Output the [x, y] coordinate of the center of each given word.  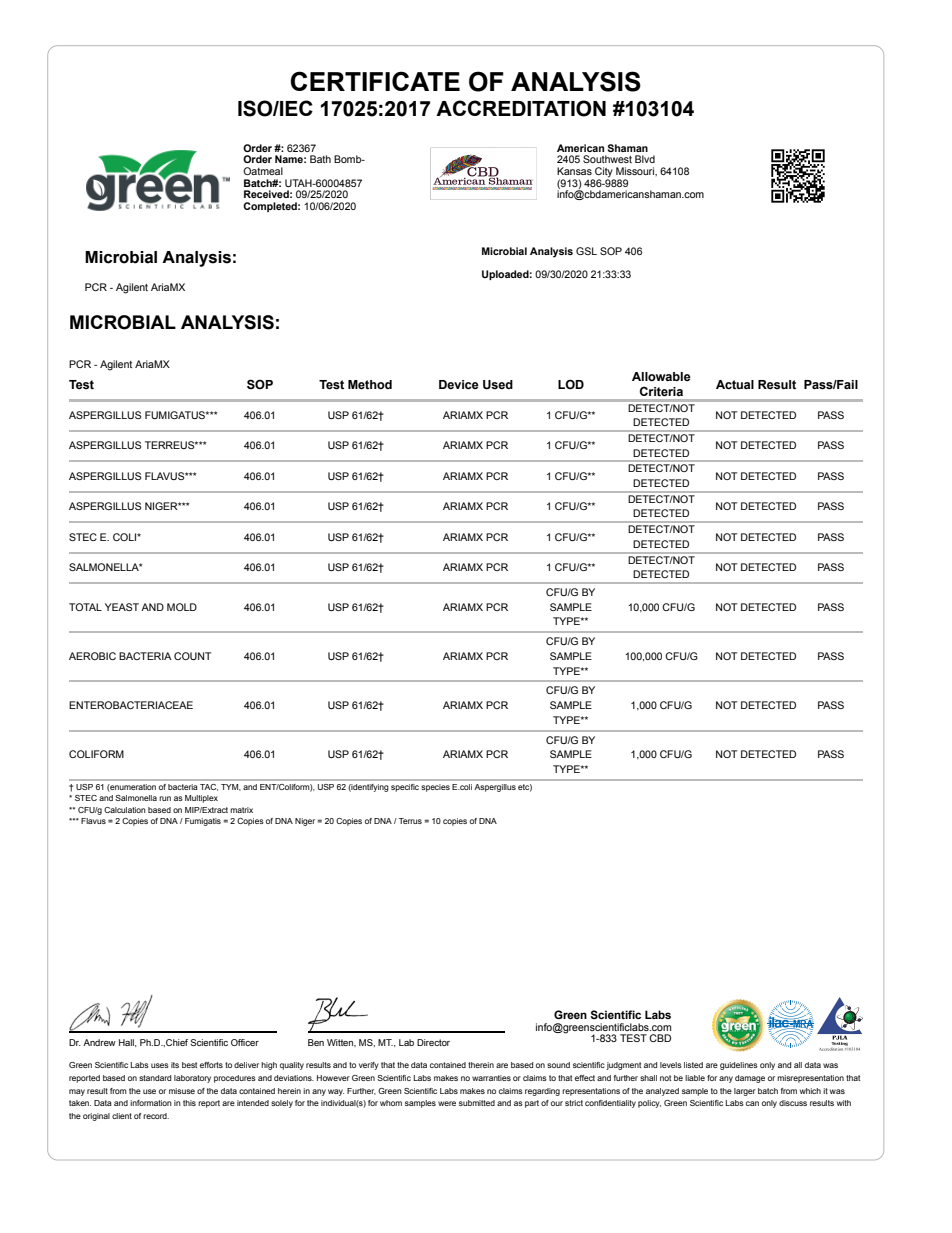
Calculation [125, 810]
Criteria [661, 391]
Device [459, 385]
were [447, 1103]
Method [370, 385]
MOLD [182, 607]
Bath [320, 159]
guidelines [739, 1066]
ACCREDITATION [521, 108]
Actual [735, 385]
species [436, 788]
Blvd [645, 159]
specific [405, 788]
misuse [182, 1091]
